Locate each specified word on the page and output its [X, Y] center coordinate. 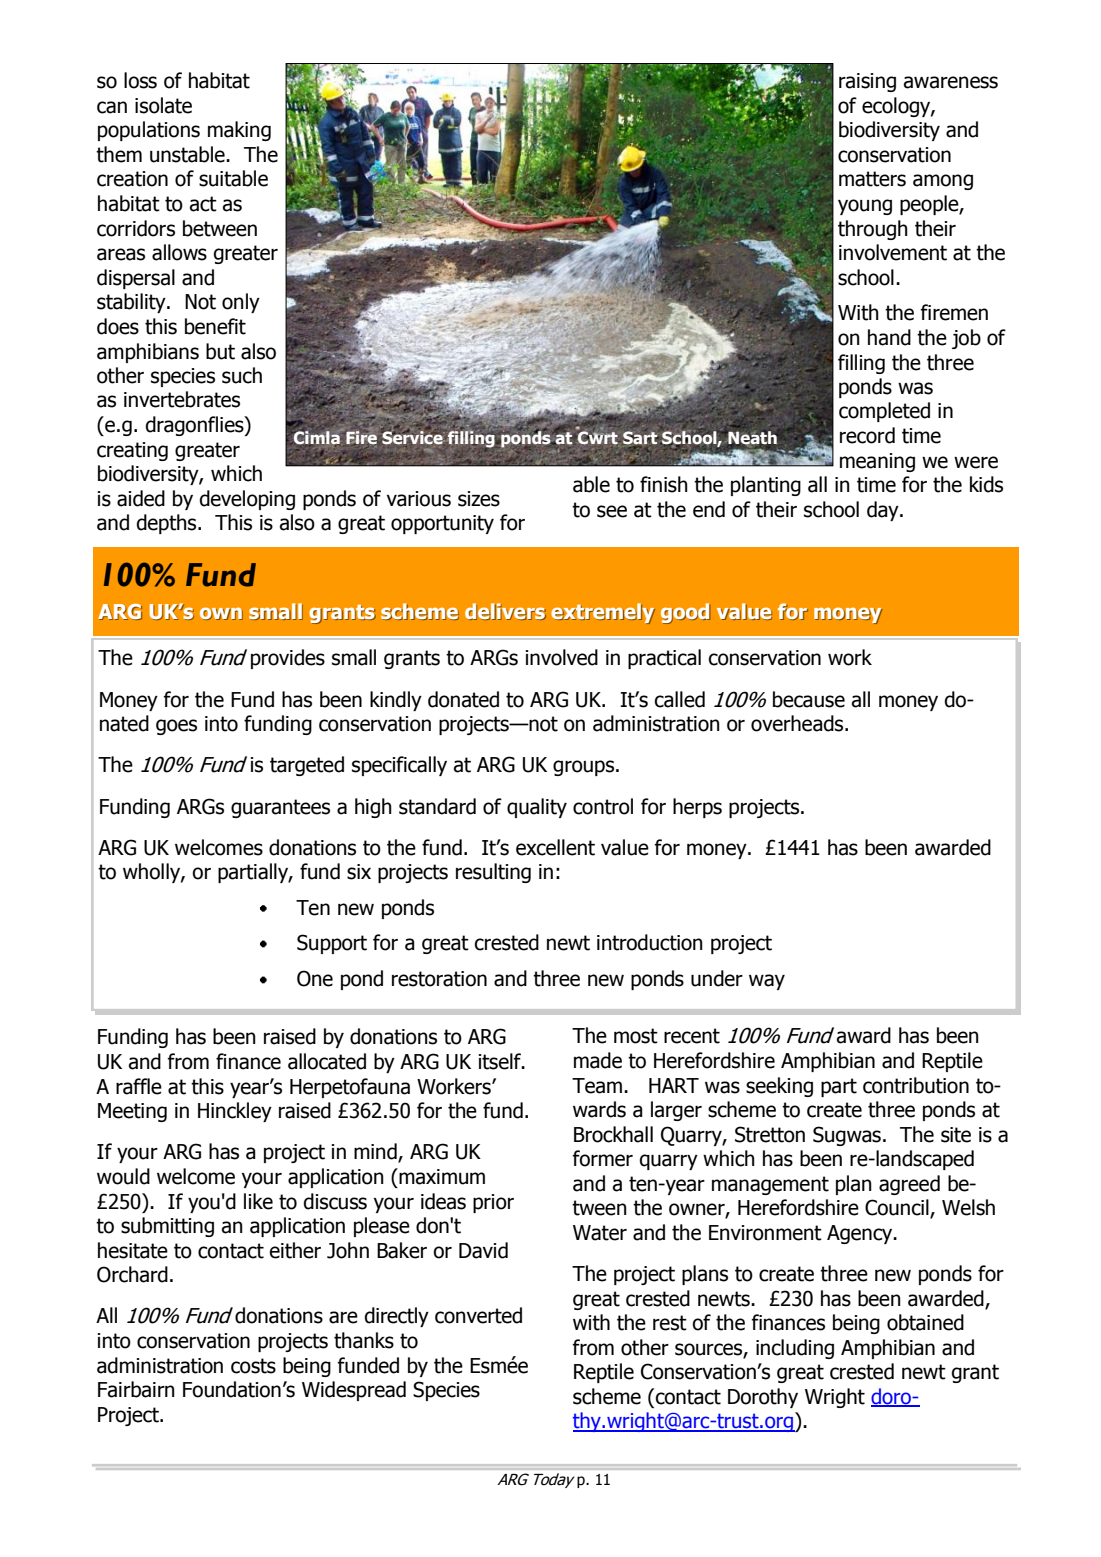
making [239, 131]
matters [872, 179]
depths [168, 524]
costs [253, 1366]
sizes [479, 499]
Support [332, 944]
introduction [650, 942]
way [767, 982]
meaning [877, 462]
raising [867, 82]
